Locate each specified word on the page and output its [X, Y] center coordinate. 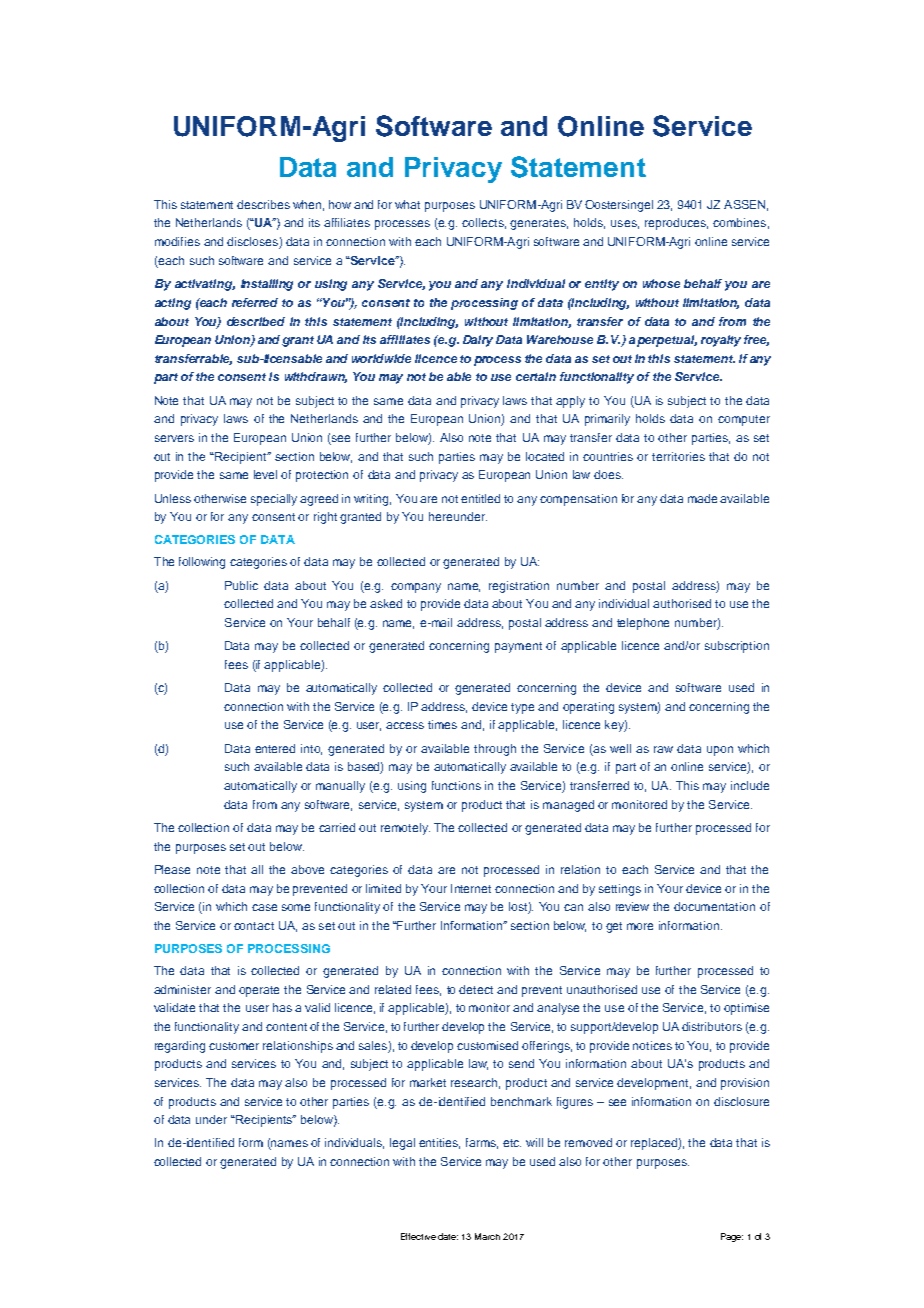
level [265, 474]
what [407, 204]
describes [263, 204]
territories [678, 456]
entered [275, 748]
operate [259, 991]
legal [402, 1144]
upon [720, 751]
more [640, 926]
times [442, 724]
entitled [480, 498]
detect [476, 989]
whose [661, 283]
